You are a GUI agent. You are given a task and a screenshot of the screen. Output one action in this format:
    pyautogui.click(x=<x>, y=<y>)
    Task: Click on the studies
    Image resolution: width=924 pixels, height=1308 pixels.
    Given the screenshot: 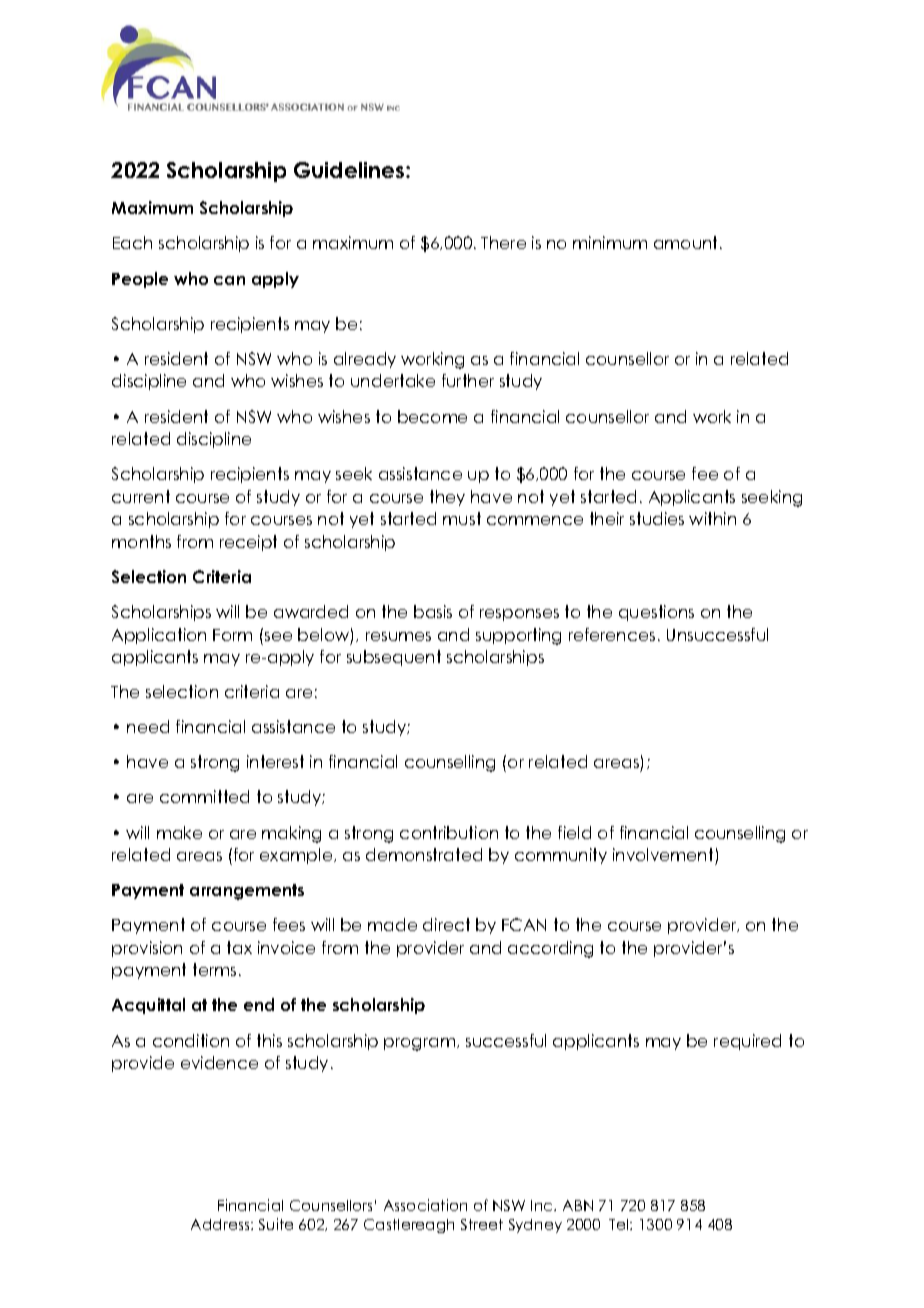 What is the action you would take?
    pyautogui.click(x=657, y=518)
